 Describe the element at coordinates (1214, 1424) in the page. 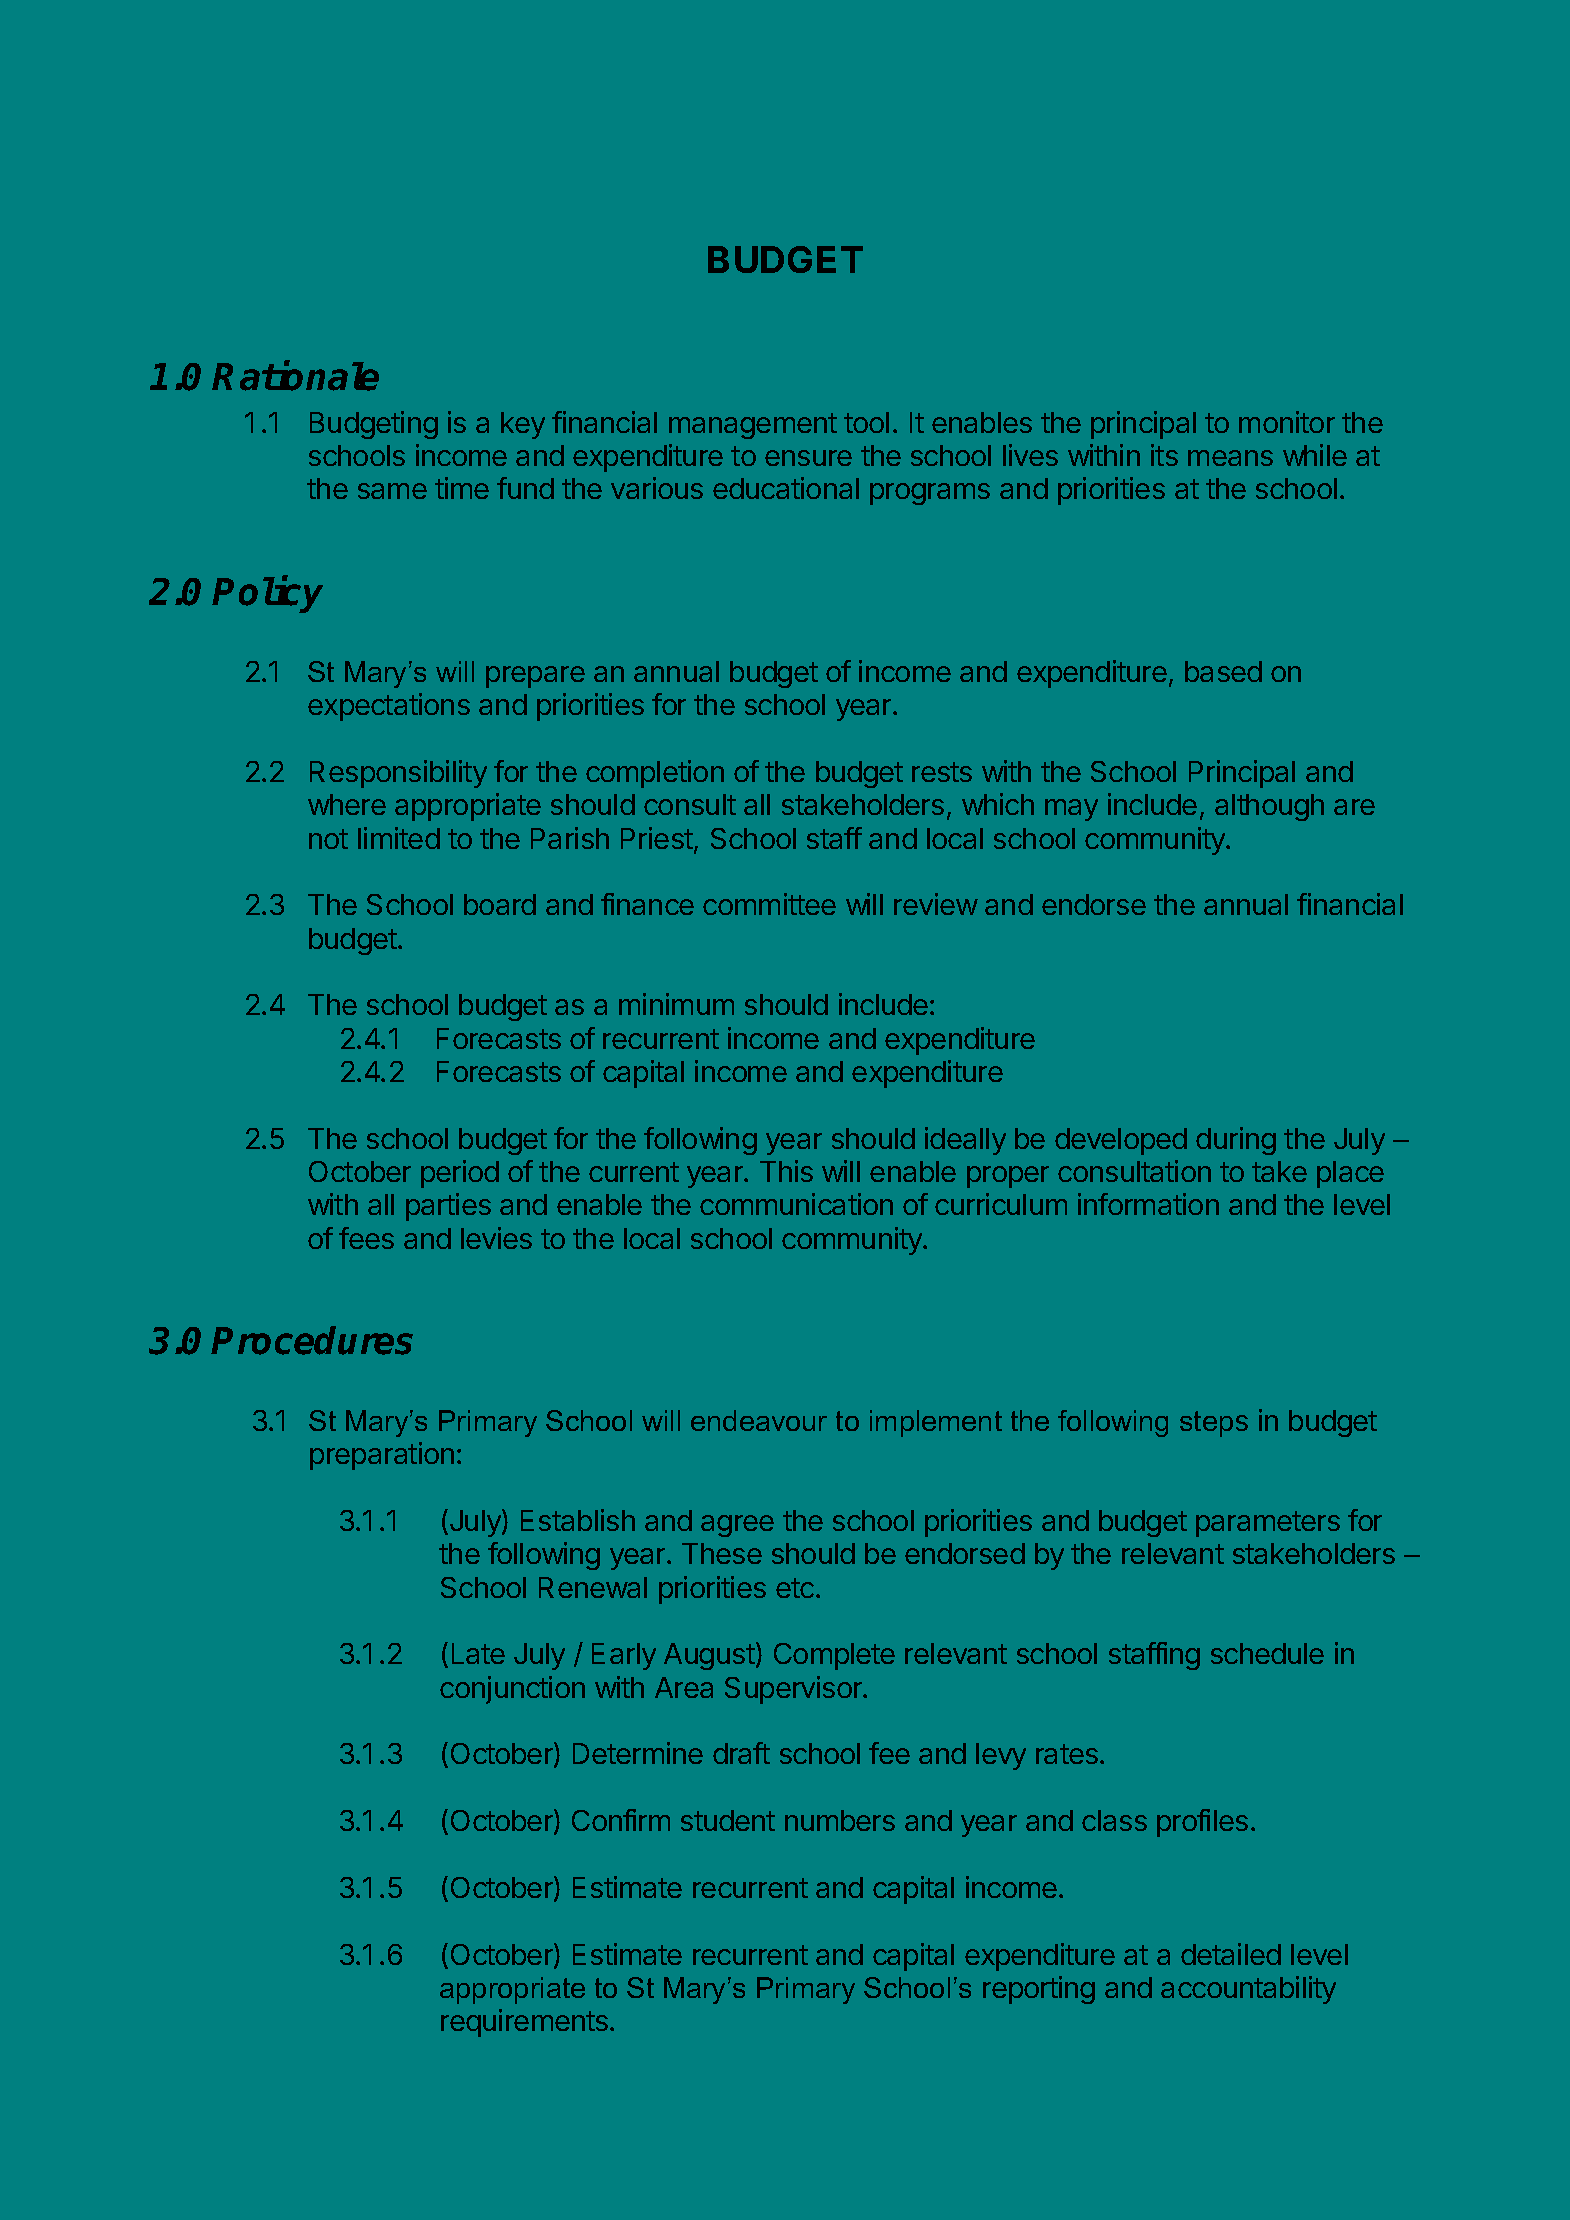

I see `steps` at that location.
